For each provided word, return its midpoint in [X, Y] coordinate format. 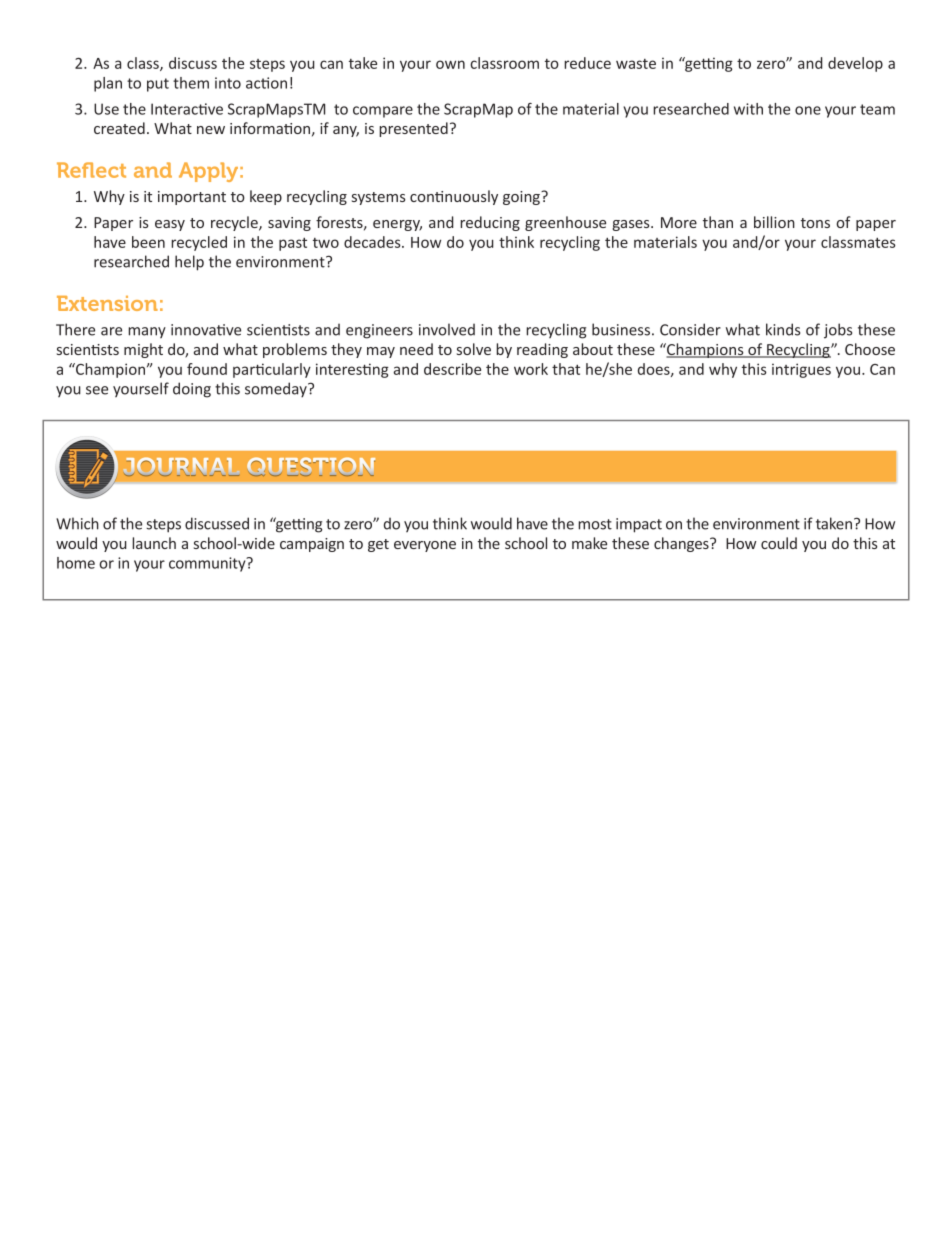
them [191, 83]
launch [154, 543]
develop [855, 64]
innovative [206, 330]
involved [447, 329]
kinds [783, 329]
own [450, 64]
